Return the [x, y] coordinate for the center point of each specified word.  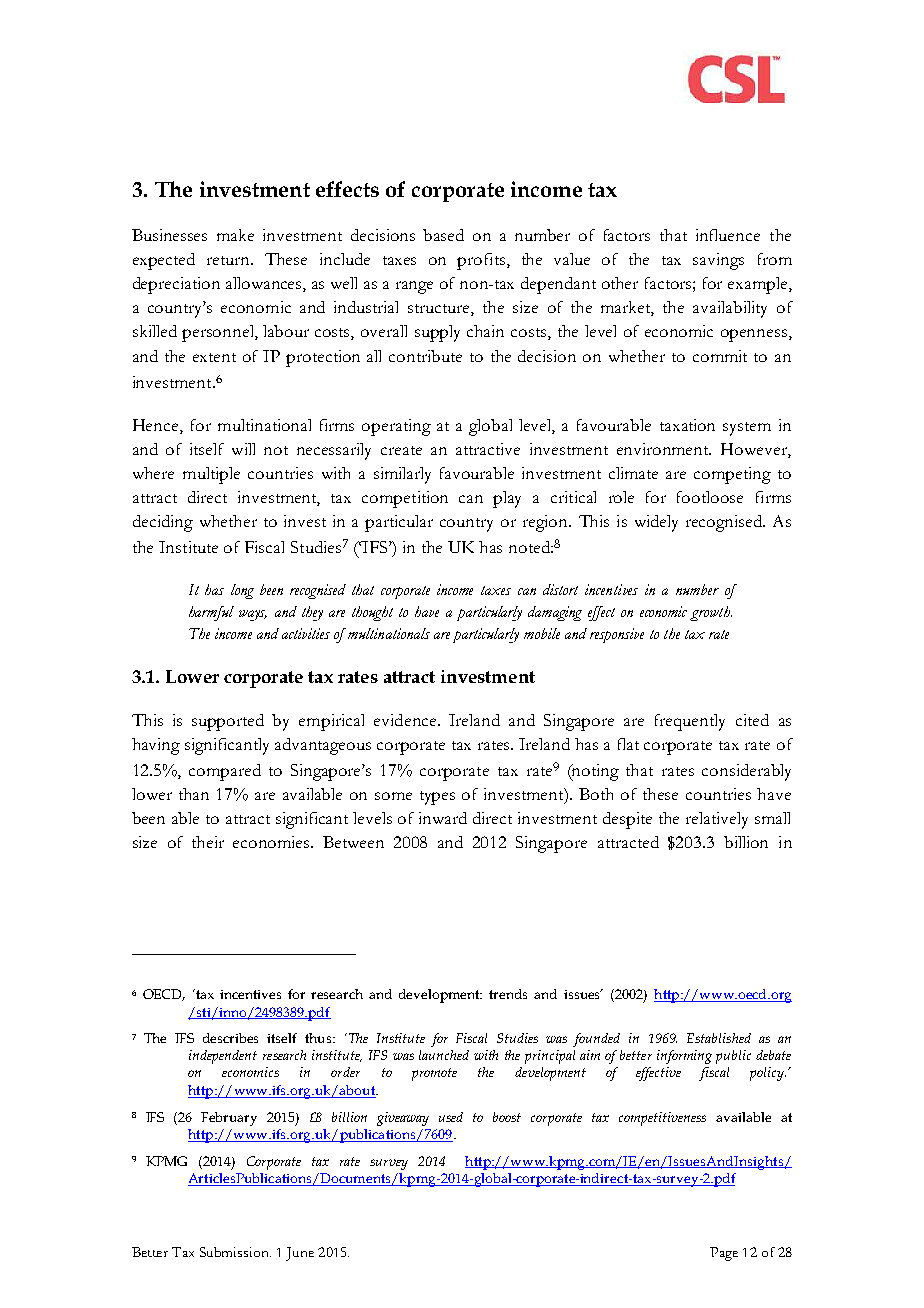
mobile [542, 633]
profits [482, 261]
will [243, 449]
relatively [717, 820]
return [230, 260]
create [401, 450]
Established [719, 1038]
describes [230, 1038]
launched [444, 1055]
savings [718, 261]
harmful [211, 613]
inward [443, 818]
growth [711, 613]
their [208, 842]
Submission [235, 1252]
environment [664, 449]
